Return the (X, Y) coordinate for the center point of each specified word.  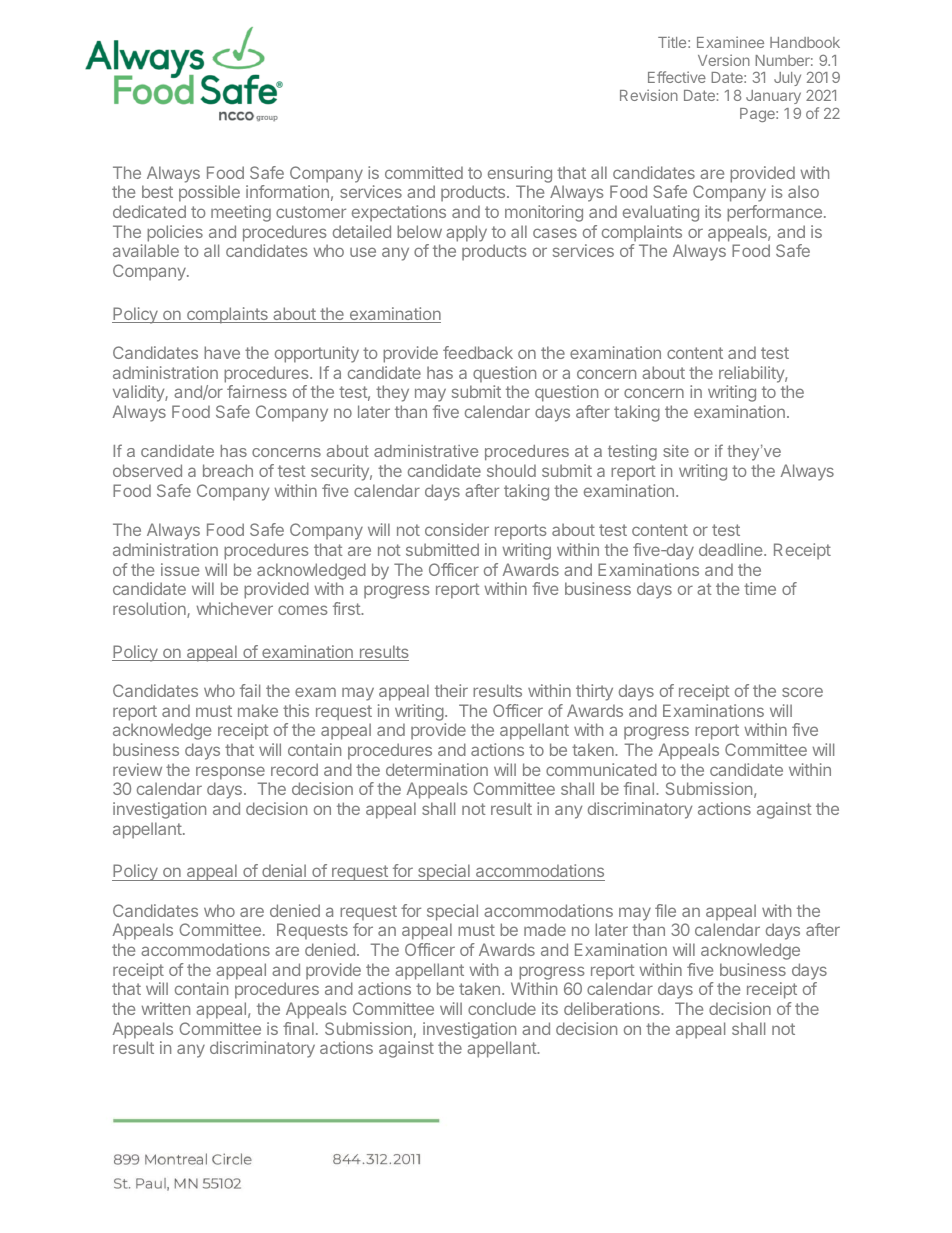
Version (724, 60)
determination (437, 769)
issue (180, 569)
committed (424, 172)
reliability (752, 374)
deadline (732, 549)
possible (209, 193)
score (802, 692)
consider (457, 529)
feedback (478, 352)
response (230, 773)
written (165, 1008)
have (222, 352)
